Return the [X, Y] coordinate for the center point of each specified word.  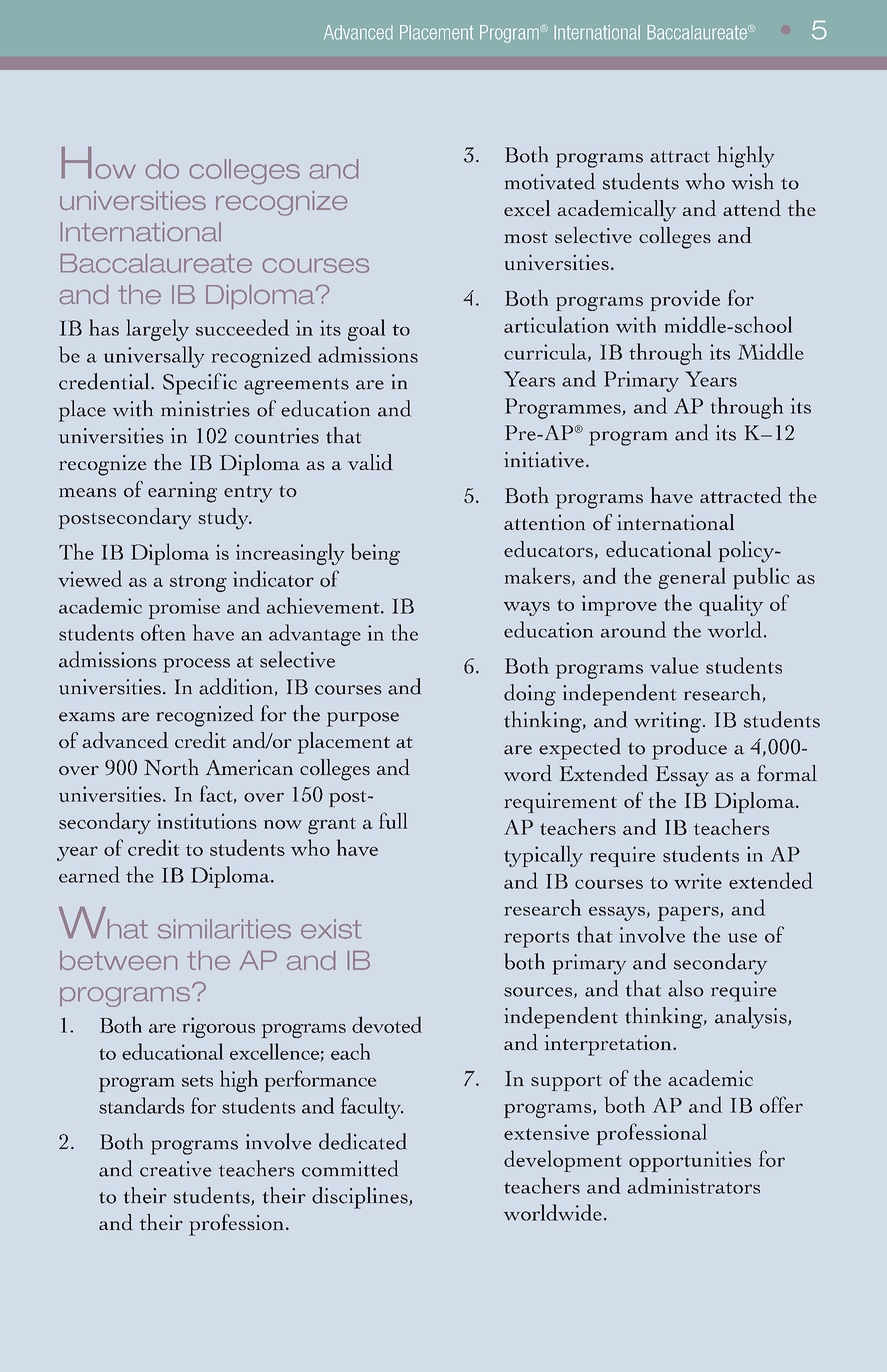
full [393, 820]
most [526, 237]
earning [182, 492]
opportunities [690, 1161]
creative [176, 1169]
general [692, 578]
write [698, 881]
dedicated [363, 1141]
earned [89, 874]
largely [157, 330]
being [375, 554]
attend [752, 208]
